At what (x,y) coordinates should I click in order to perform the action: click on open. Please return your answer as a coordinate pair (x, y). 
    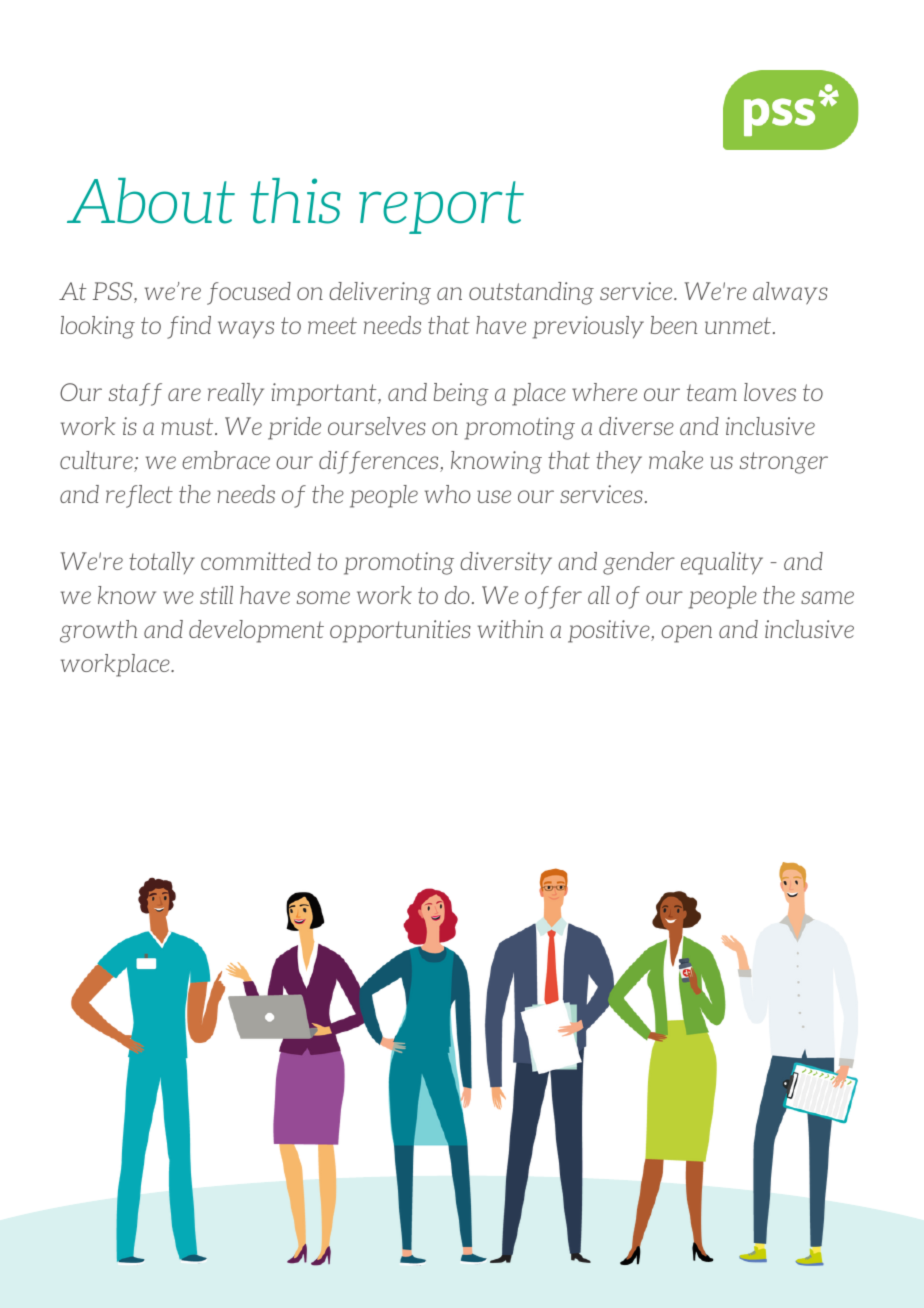
    Looking at the image, I should click on (686, 634).
